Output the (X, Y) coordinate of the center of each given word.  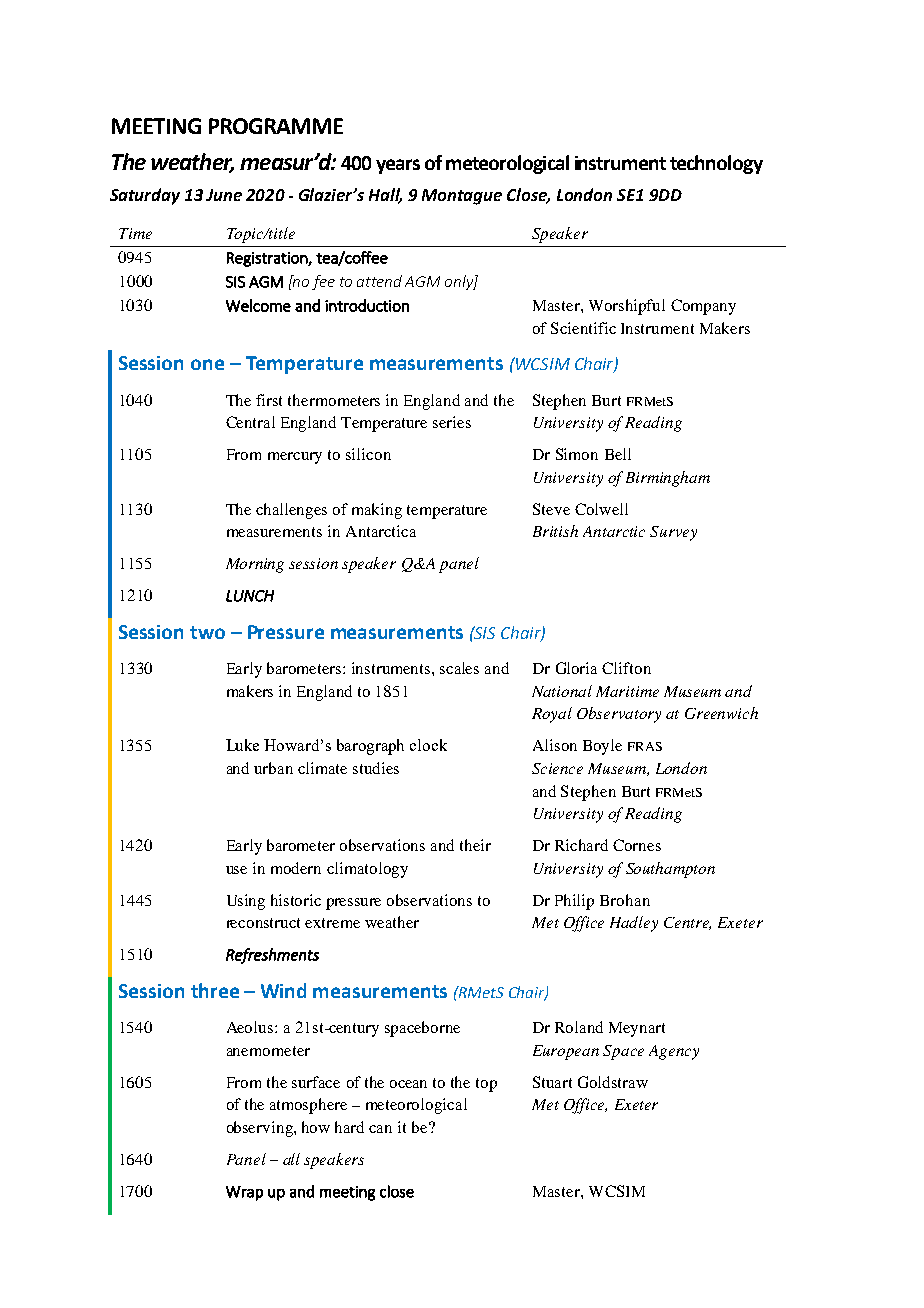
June (224, 195)
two (207, 632)
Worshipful (627, 307)
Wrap (244, 1193)
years (398, 166)
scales (459, 668)
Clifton (626, 668)
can (380, 1129)
